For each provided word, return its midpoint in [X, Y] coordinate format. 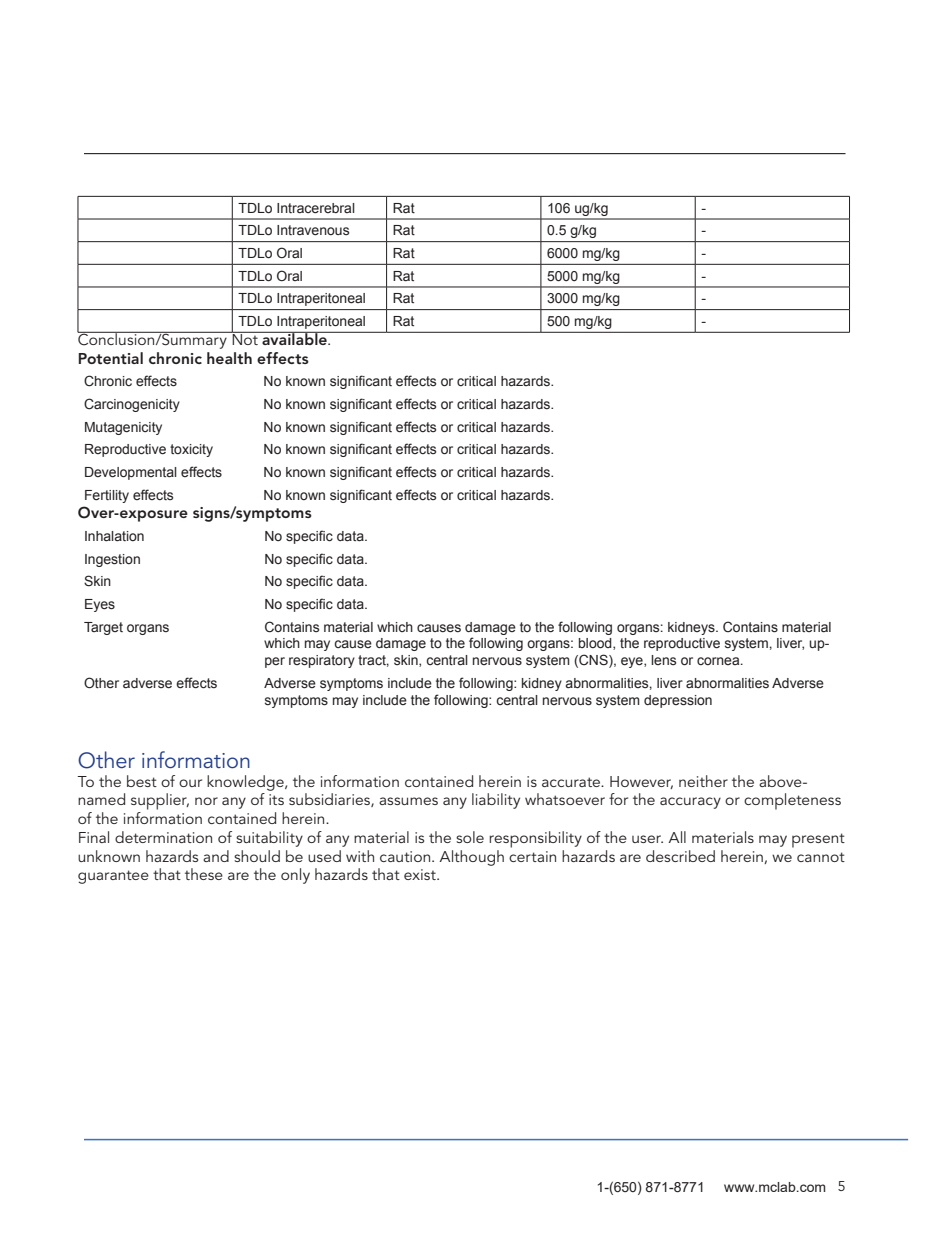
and [216, 856]
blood [596, 644]
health [229, 358]
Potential [110, 358]
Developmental [131, 473]
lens [663, 660]
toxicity [191, 450]
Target [103, 628]
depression [678, 701]
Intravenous [313, 230]
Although [471, 858]
